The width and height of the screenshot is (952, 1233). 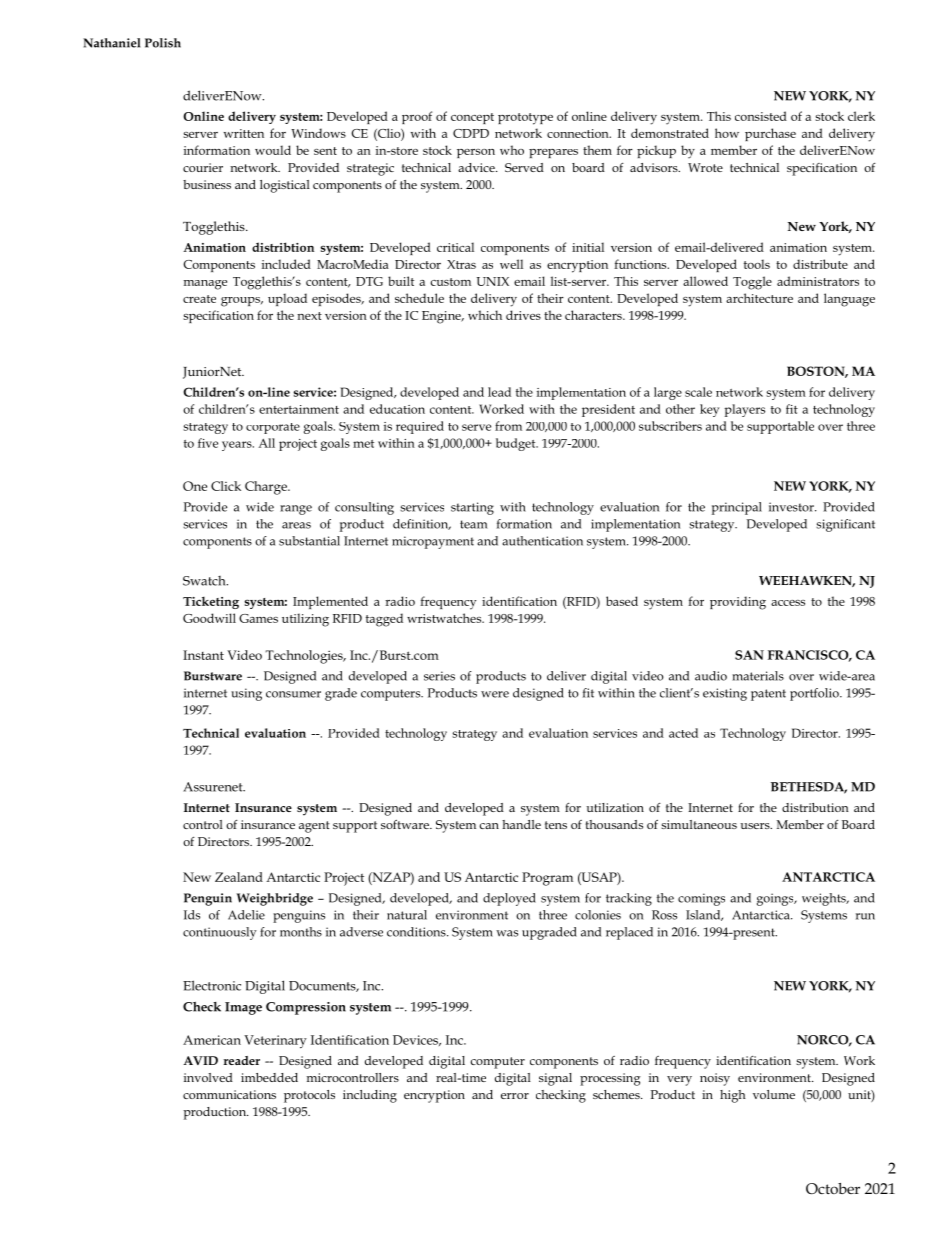 What do you see at coordinates (508, 426) in the screenshot?
I see `from` at bounding box center [508, 426].
